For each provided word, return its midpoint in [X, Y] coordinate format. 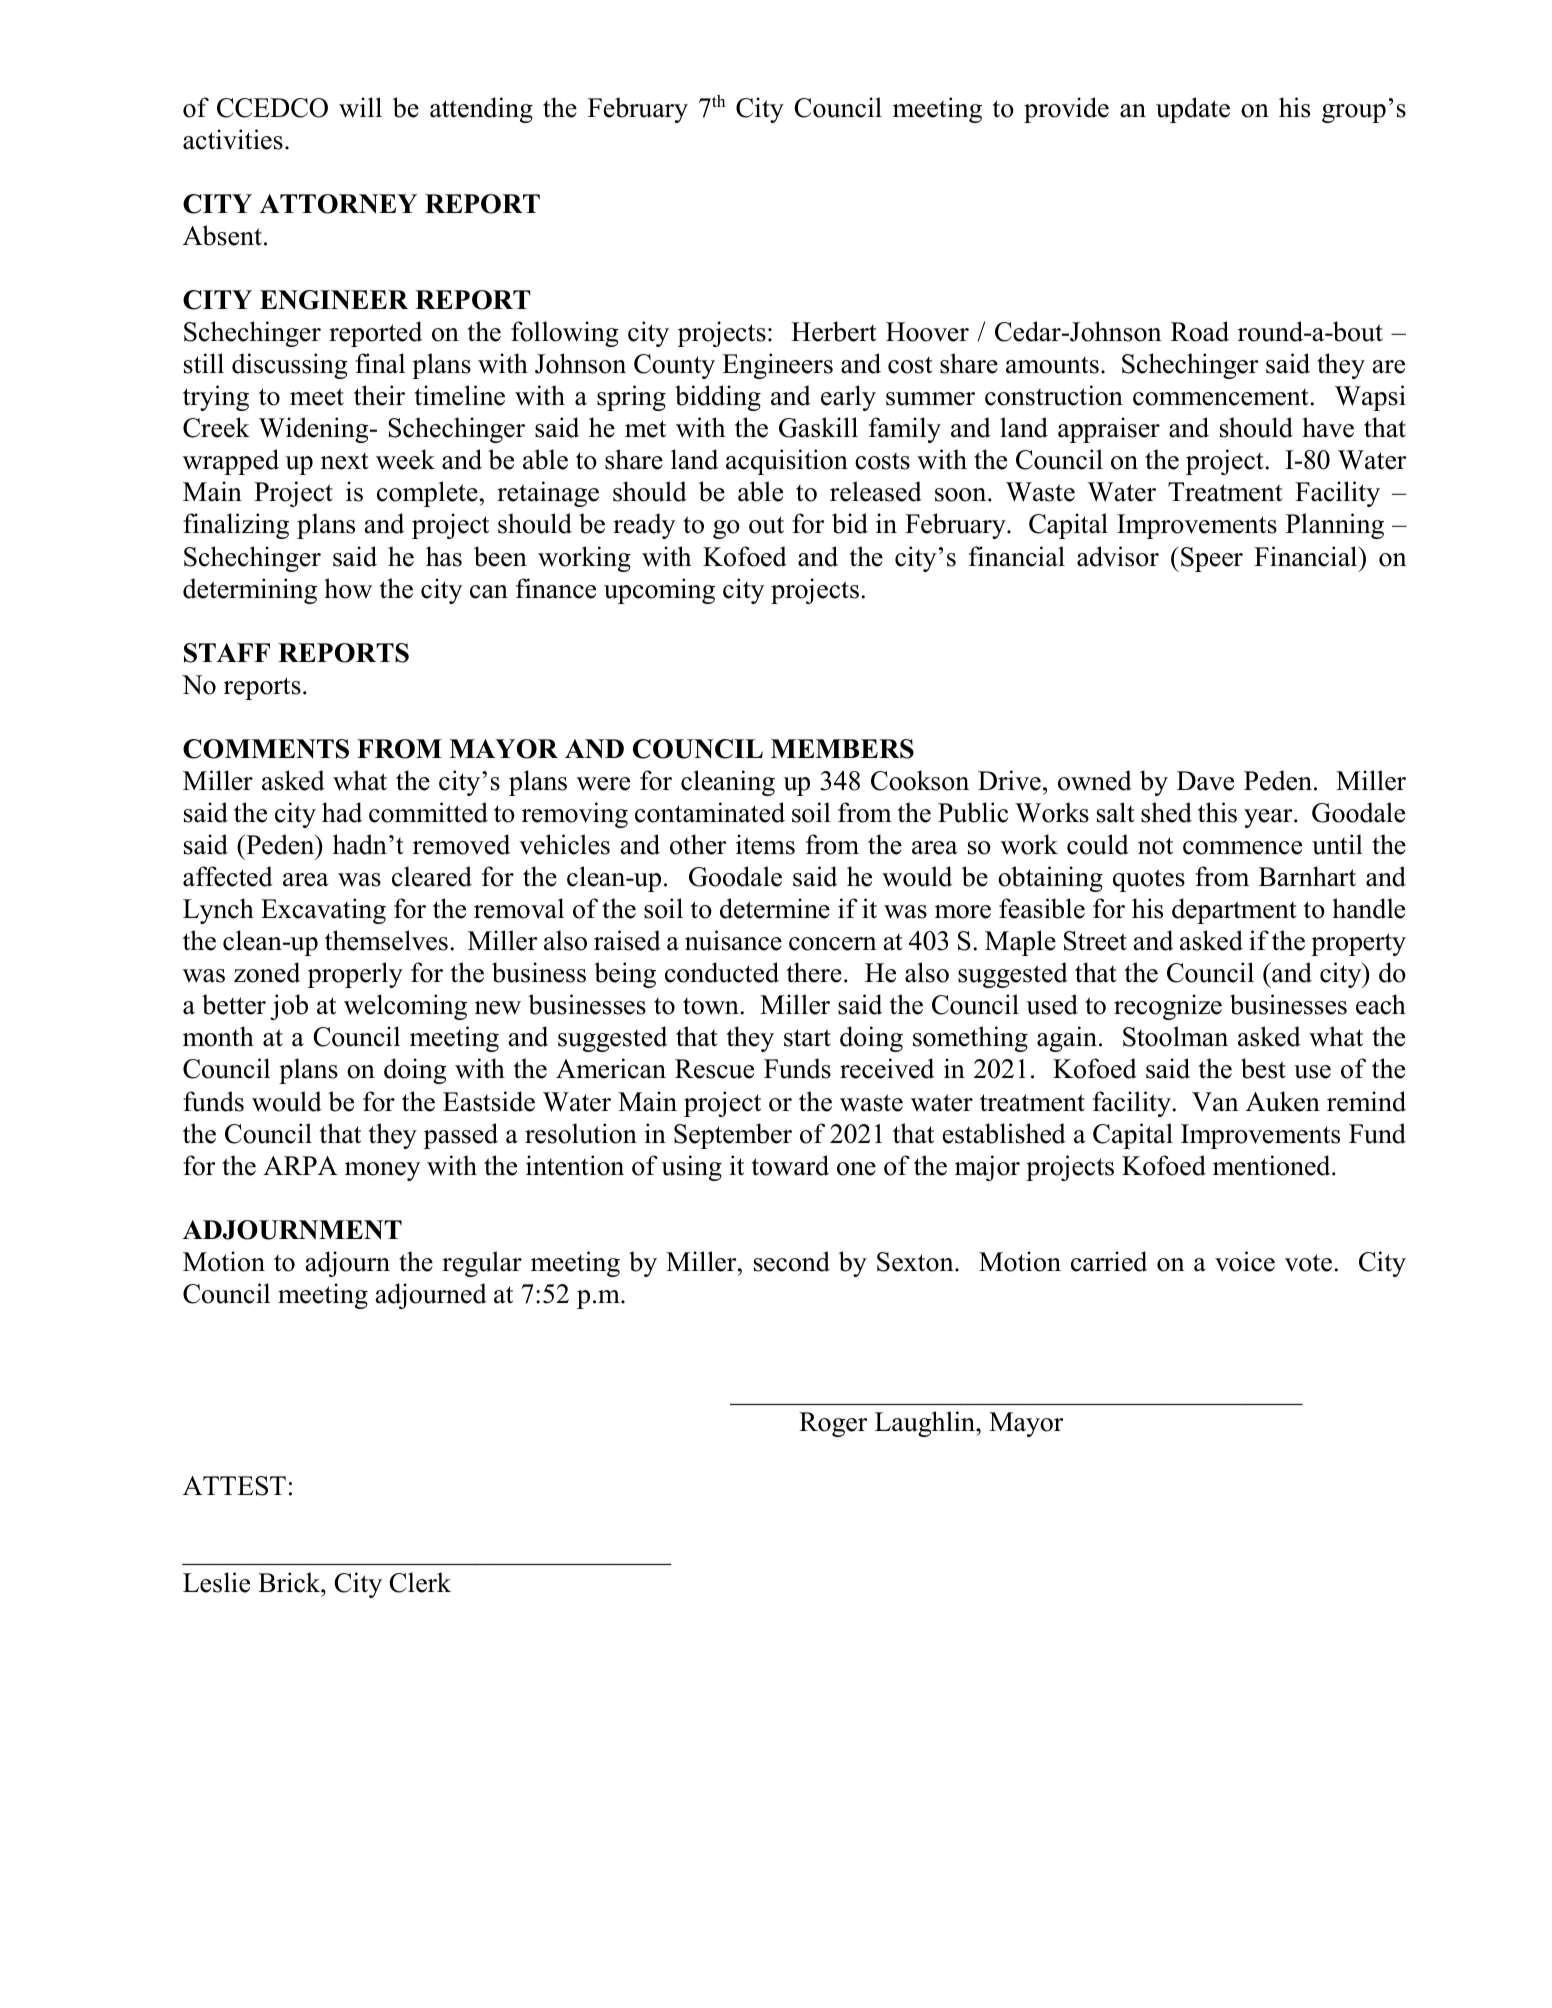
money [382, 1171]
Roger [833, 1424]
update [1193, 110]
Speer [1212, 559]
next [345, 461]
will [360, 107]
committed [428, 812]
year [1269, 818]
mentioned [1273, 1165]
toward [790, 1165]
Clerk [420, 1582]
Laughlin [926, 1424]
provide [1066, 110]
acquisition [787, 462]
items [765, 844]
